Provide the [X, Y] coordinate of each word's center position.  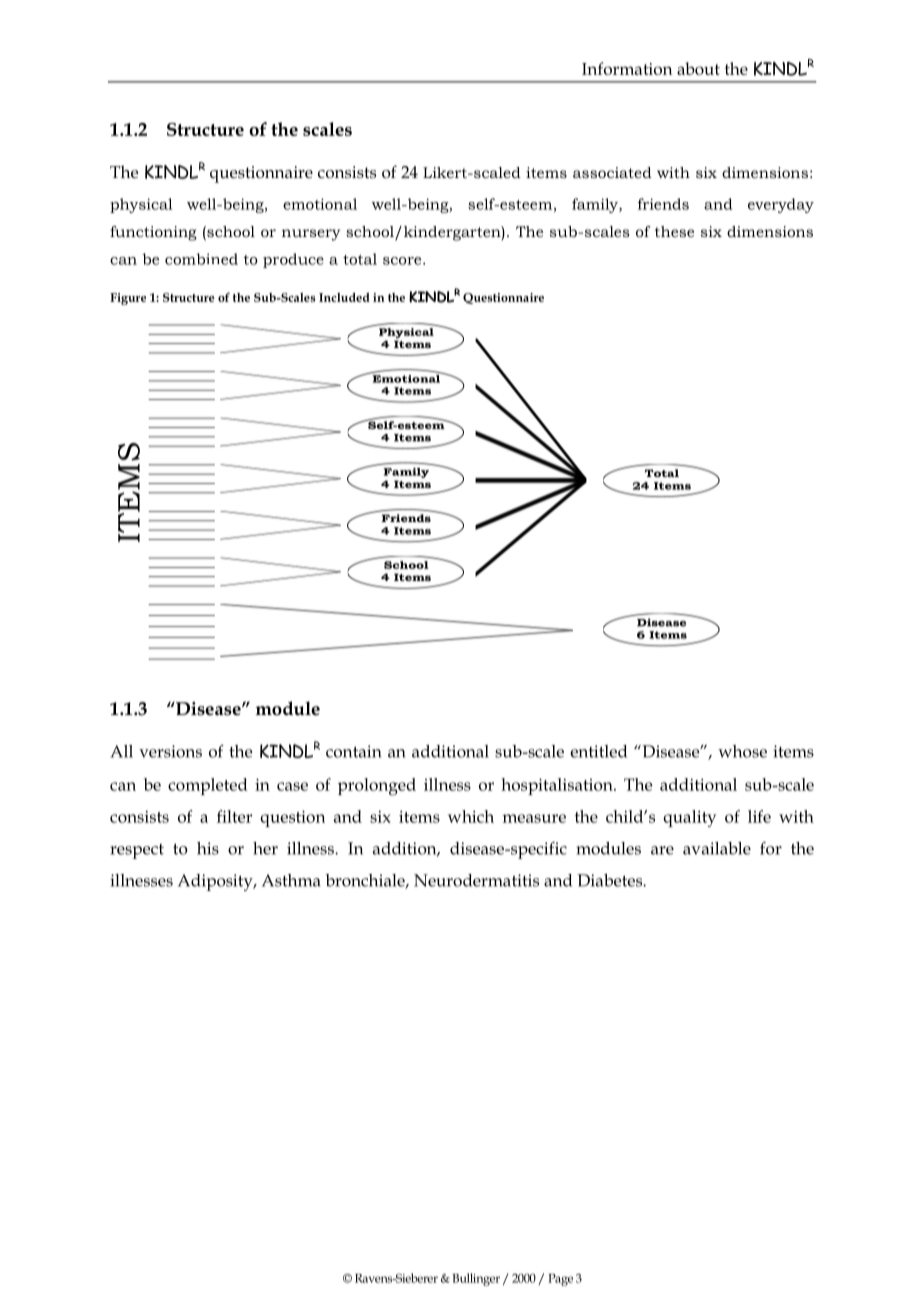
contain [354, 751]
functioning [153, 233]
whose [742, 751]
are [662, 850]
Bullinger [476, 1279]
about [698, 68]
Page [560, 1280]
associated [612, 172]
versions [170, 751]
